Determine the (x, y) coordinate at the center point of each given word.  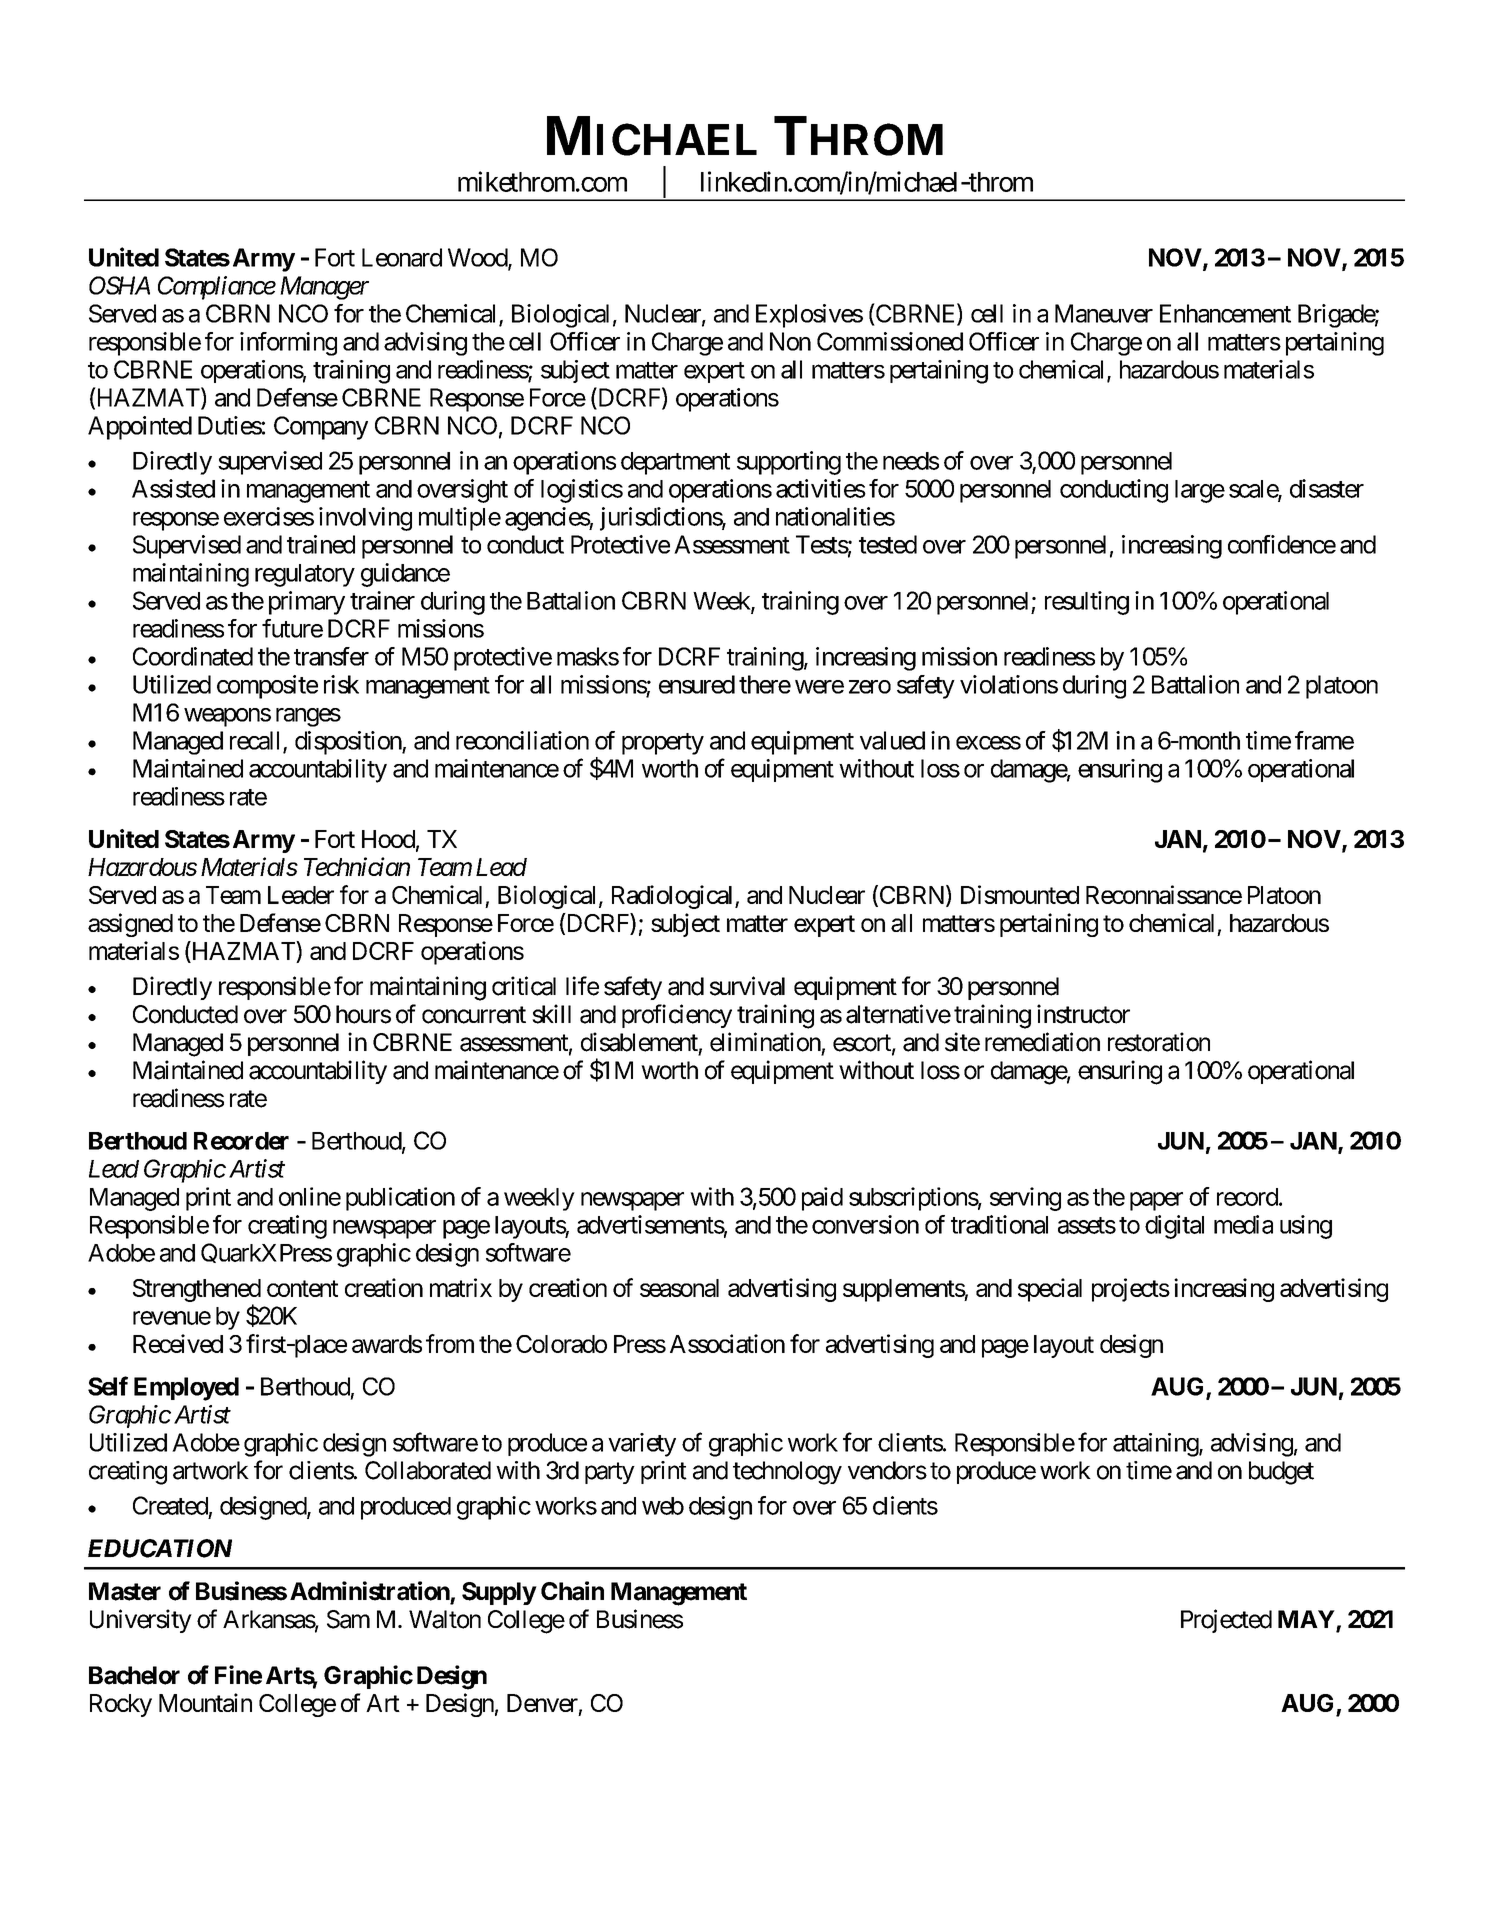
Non (790, 341)
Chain (572, 1591)
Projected (1226, 1621)
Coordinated (193, 656)
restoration (1159, 1042)
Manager (324, 288)
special (1050, 1290)
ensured (697, 684)
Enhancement (1225, 313)
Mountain (205, 1702)
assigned (130, 925)
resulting (1087, 603)
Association (727, 1343)
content (302, 1288)
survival (747, 986)
